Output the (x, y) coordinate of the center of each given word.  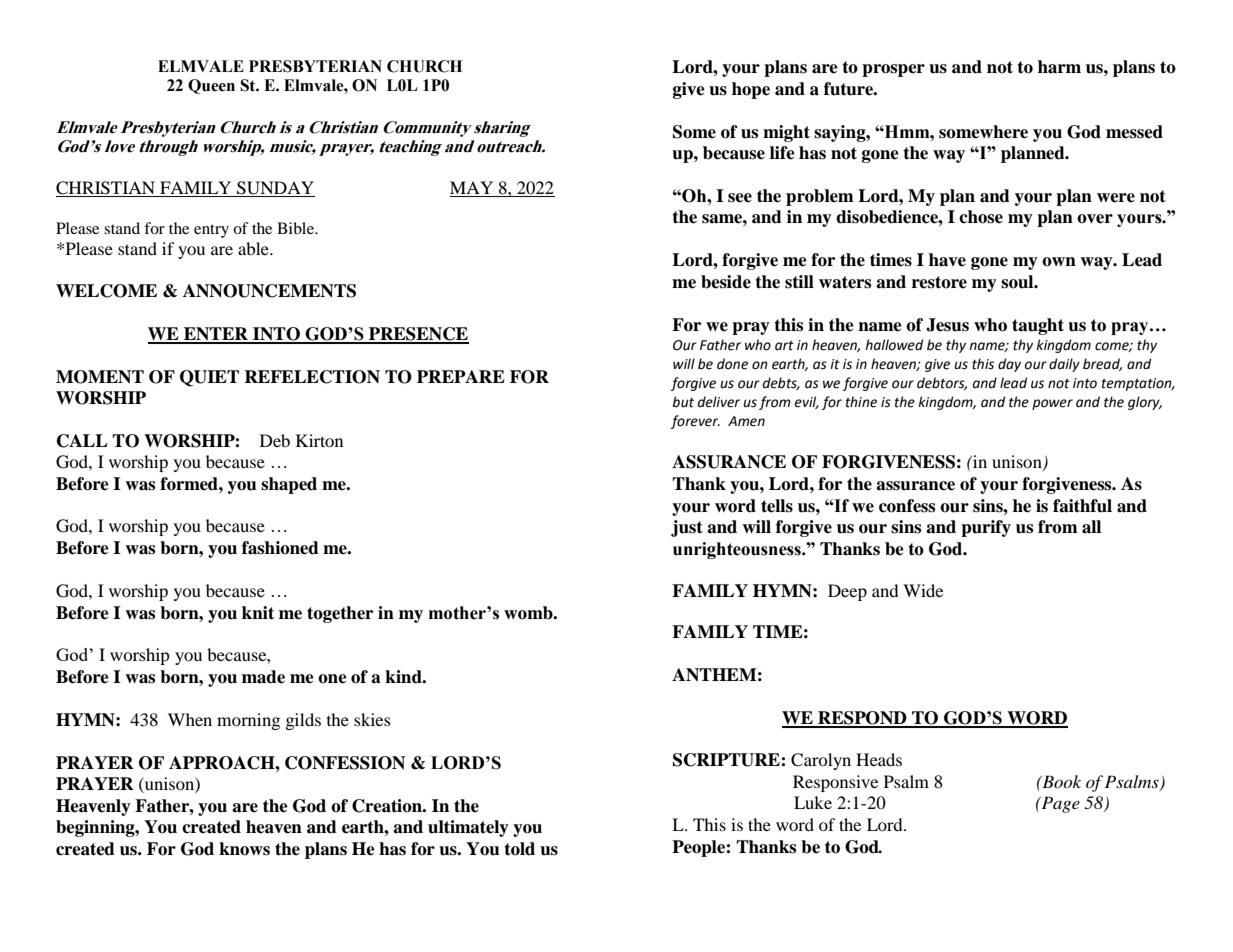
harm (1059, 67)
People (699, 848)
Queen (211, 86)
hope (751, 90)
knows (244, 849)
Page (1059, 804)
